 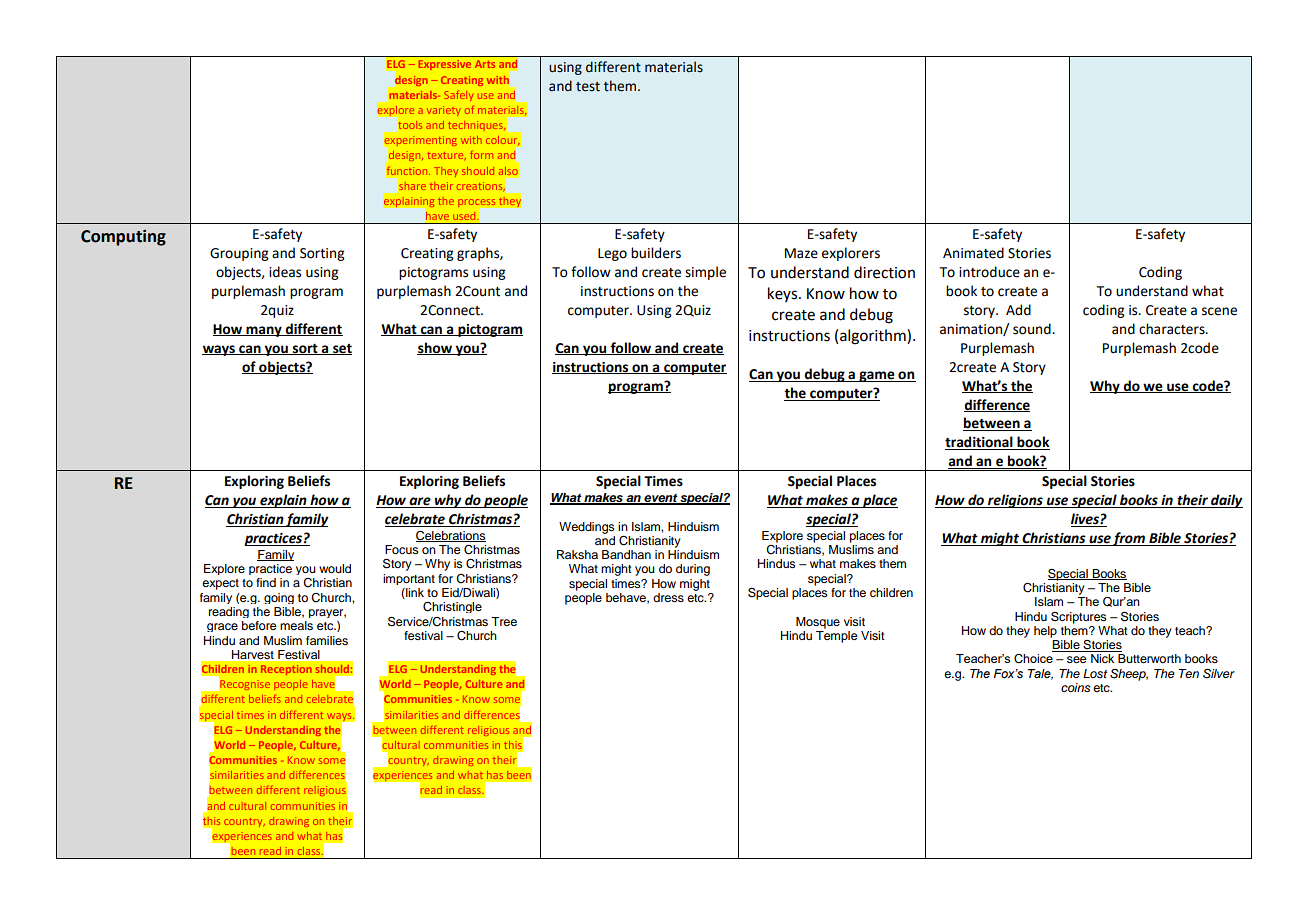 What do you see at coordinates (485, 64) in the screenshot?
I see `Arts` at bounding box center [485, 64].
